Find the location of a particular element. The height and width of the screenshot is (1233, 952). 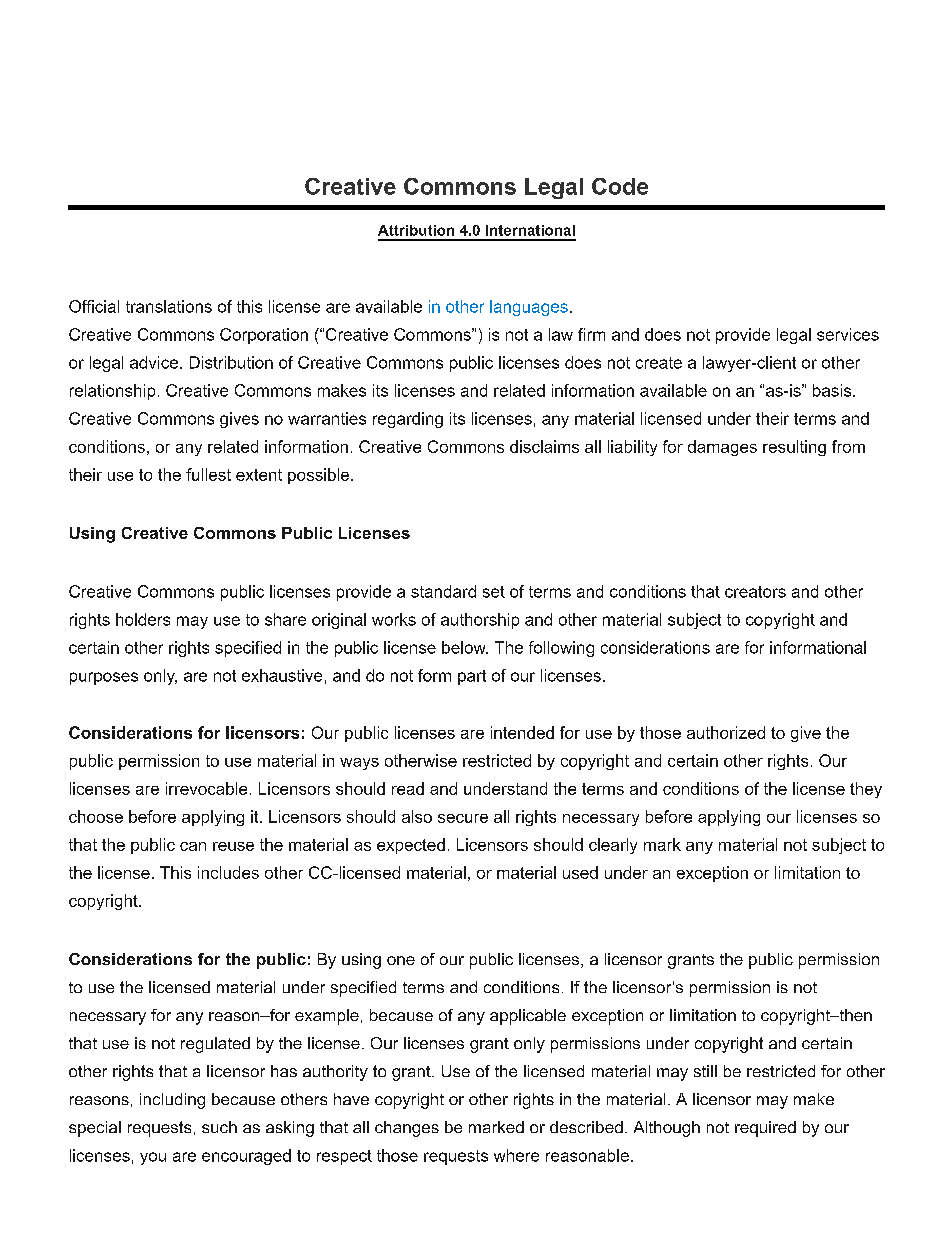

Code is located at coordinates (620, 186).
